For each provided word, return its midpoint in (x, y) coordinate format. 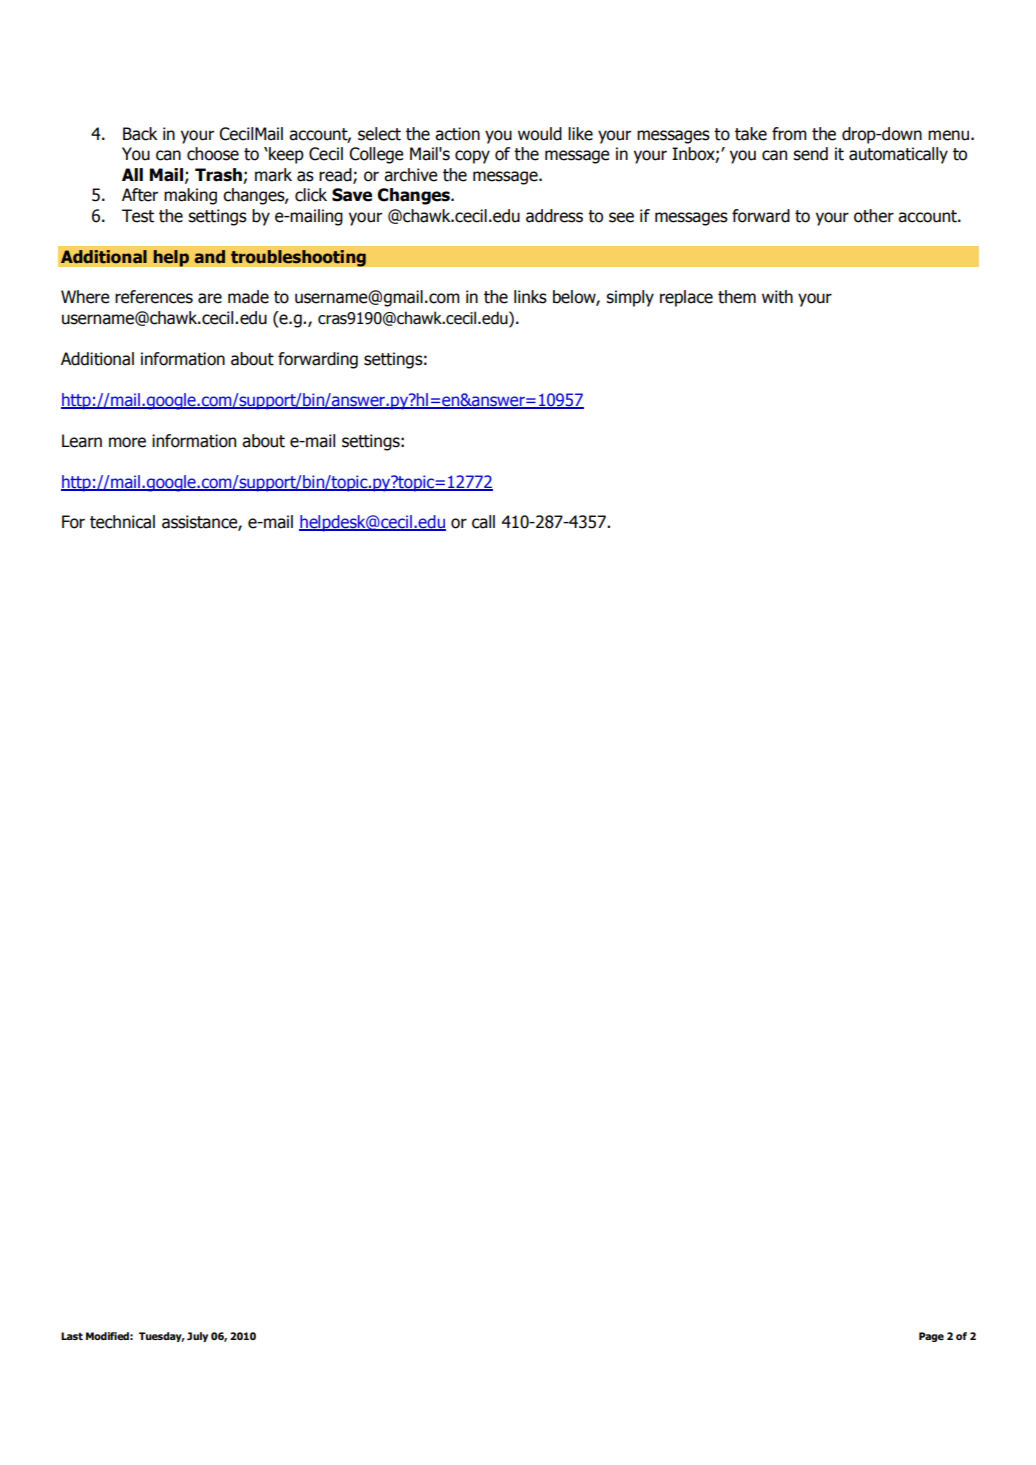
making (190, 196)
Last (72, 1336)
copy (472, 157)
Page (931, 1337)
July (197, 1337)
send (810, 154)
